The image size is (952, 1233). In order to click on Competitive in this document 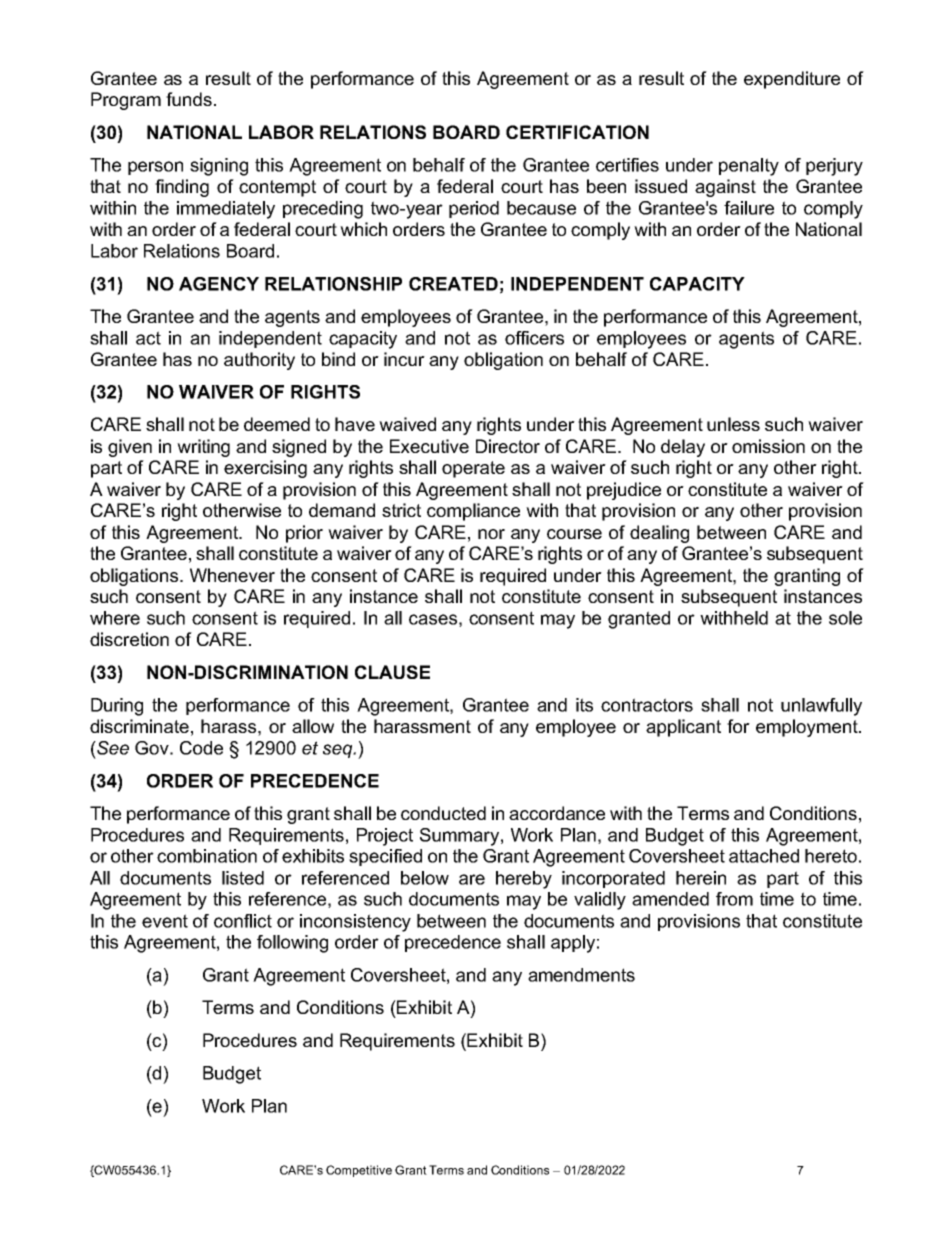, I will do `click(359, 1171)`.
